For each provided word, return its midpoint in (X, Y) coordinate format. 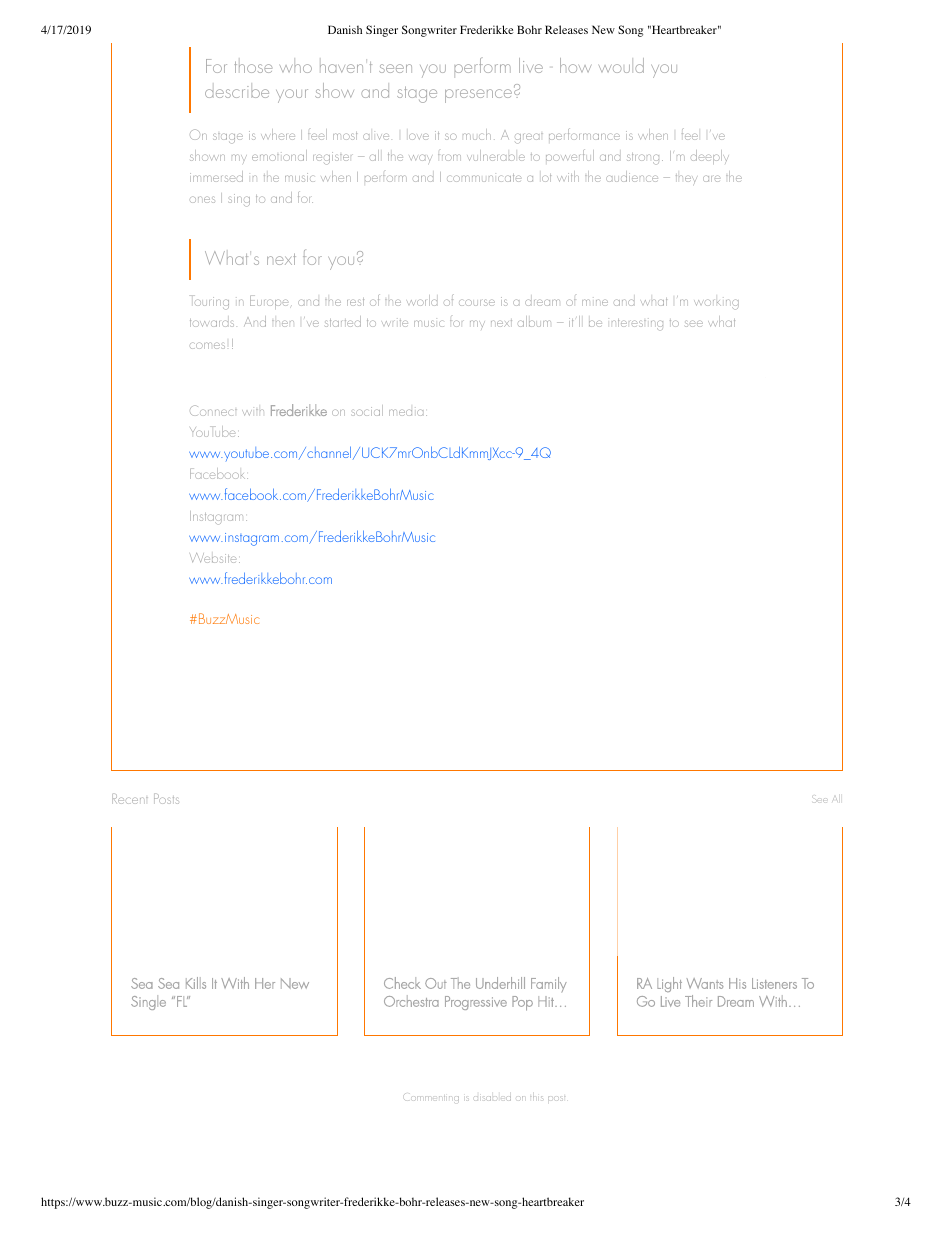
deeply (710, 157)
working (716, 304)
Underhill (500, 983)
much (477, 134)
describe (237, 92)
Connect (213, 410)
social (367, 410)
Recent (130, 798)
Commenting (431, 1098)
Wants (705, 983)
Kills (196, 983)
